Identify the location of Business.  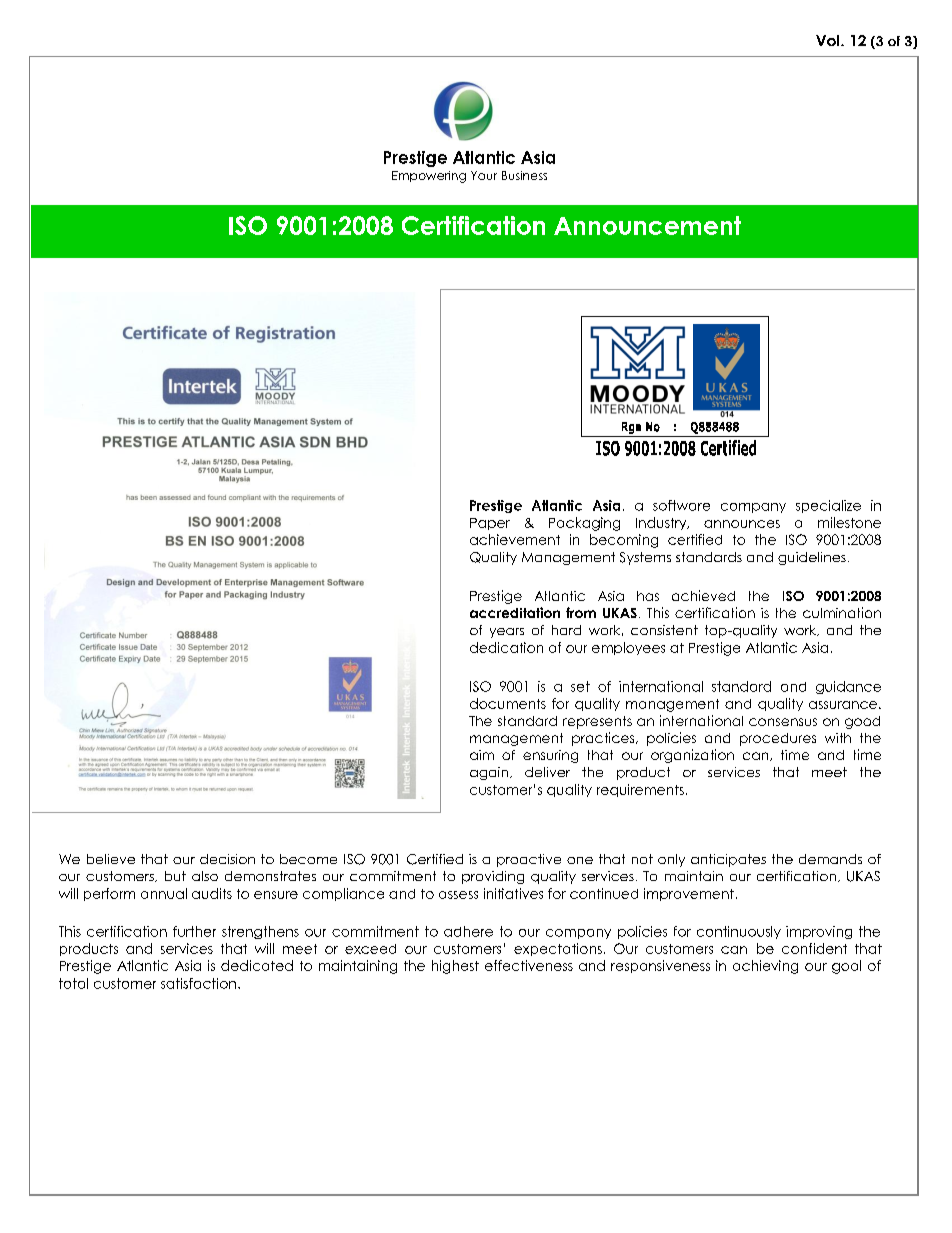
(524, 175).
